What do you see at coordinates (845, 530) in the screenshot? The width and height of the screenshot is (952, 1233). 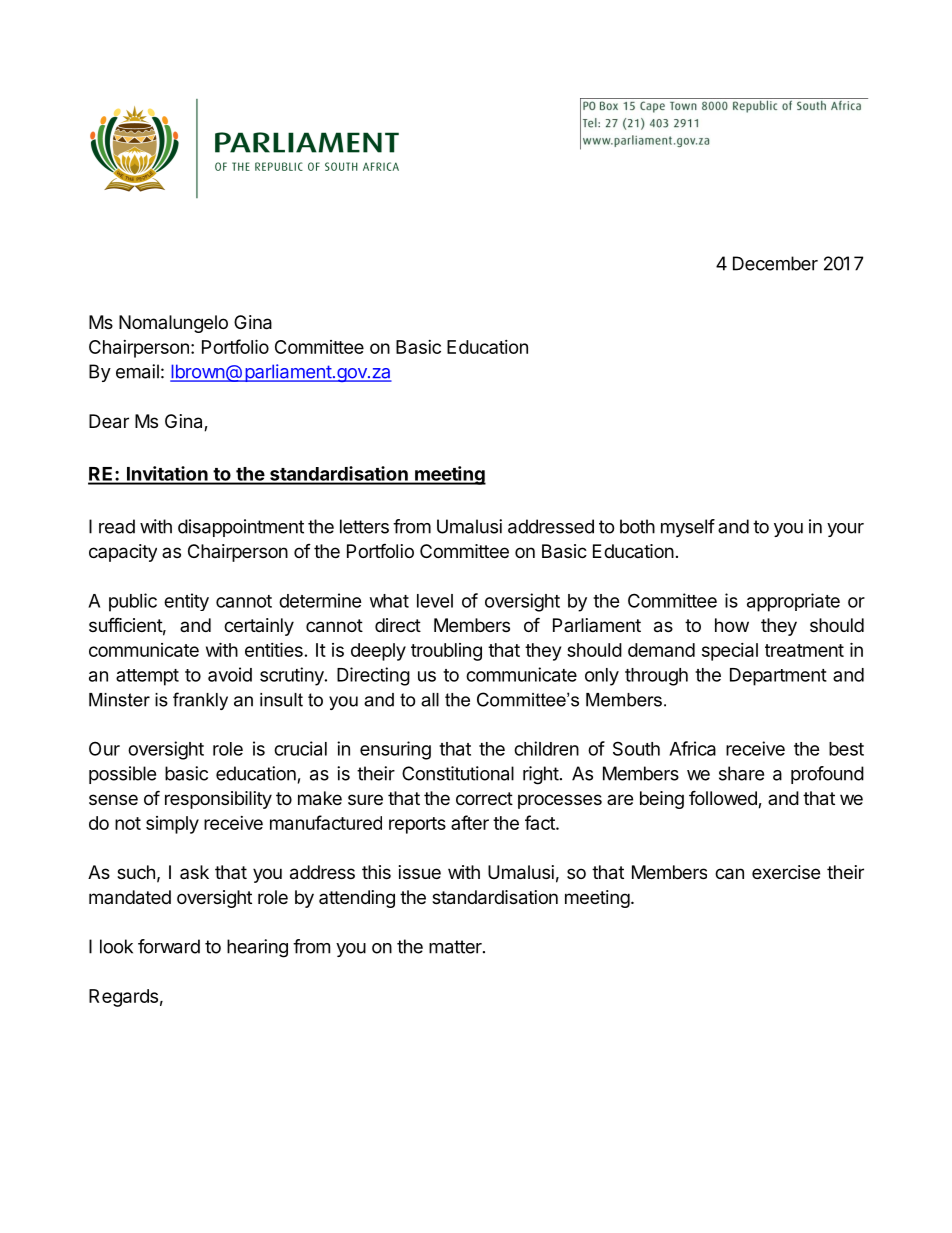 I see `your` at bounding box center [845, 530].
